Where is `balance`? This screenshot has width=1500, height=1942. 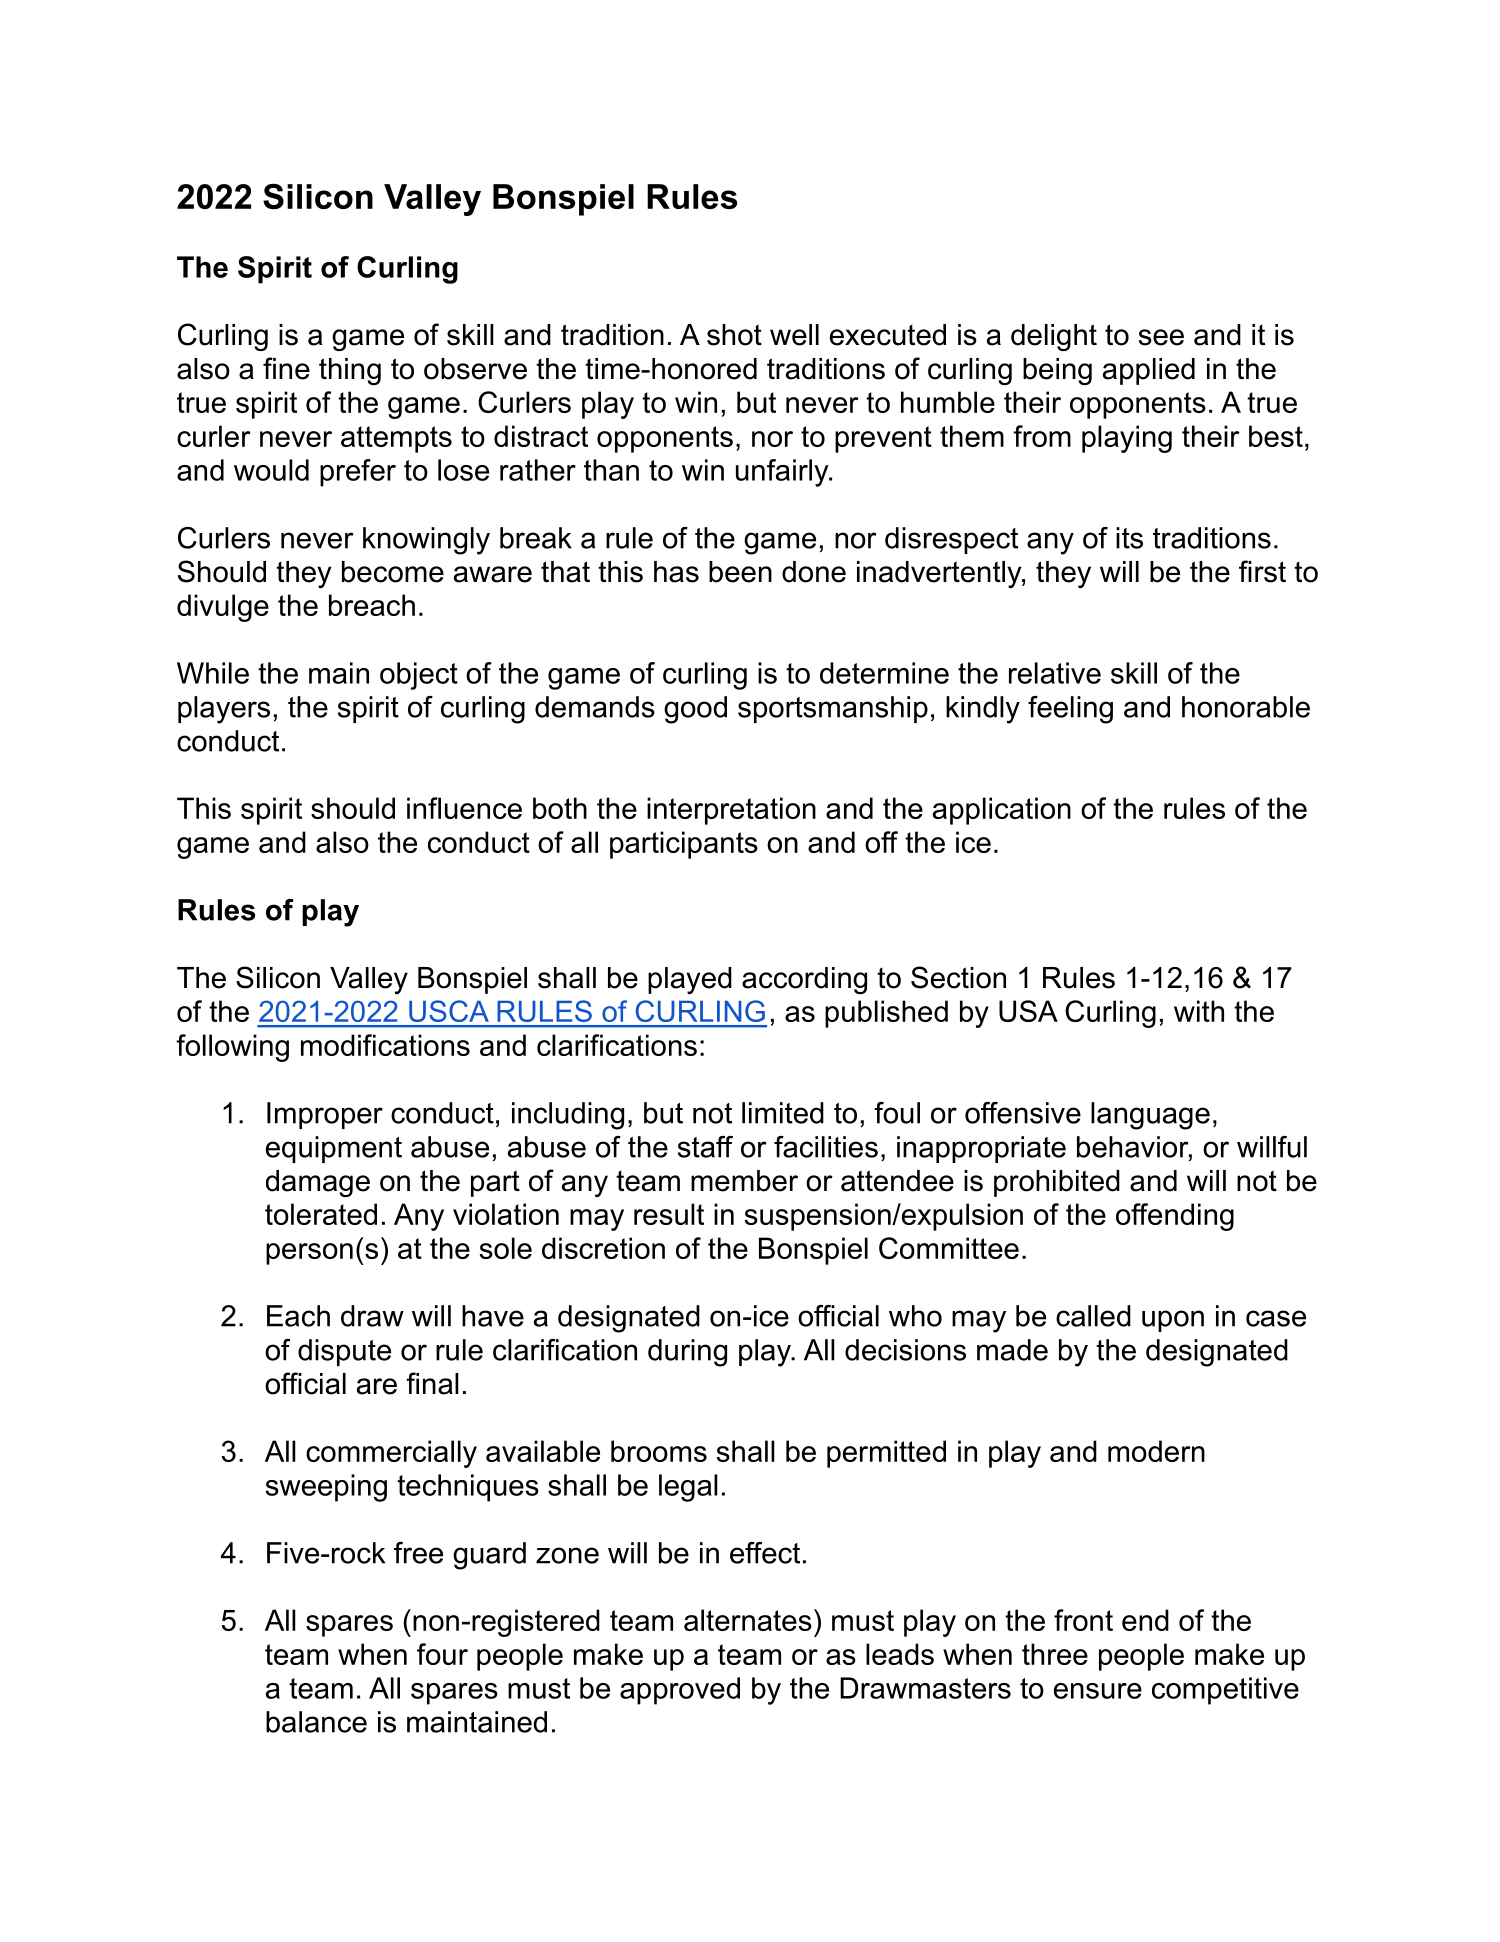
balance is located at coordinates (316, 1722).
